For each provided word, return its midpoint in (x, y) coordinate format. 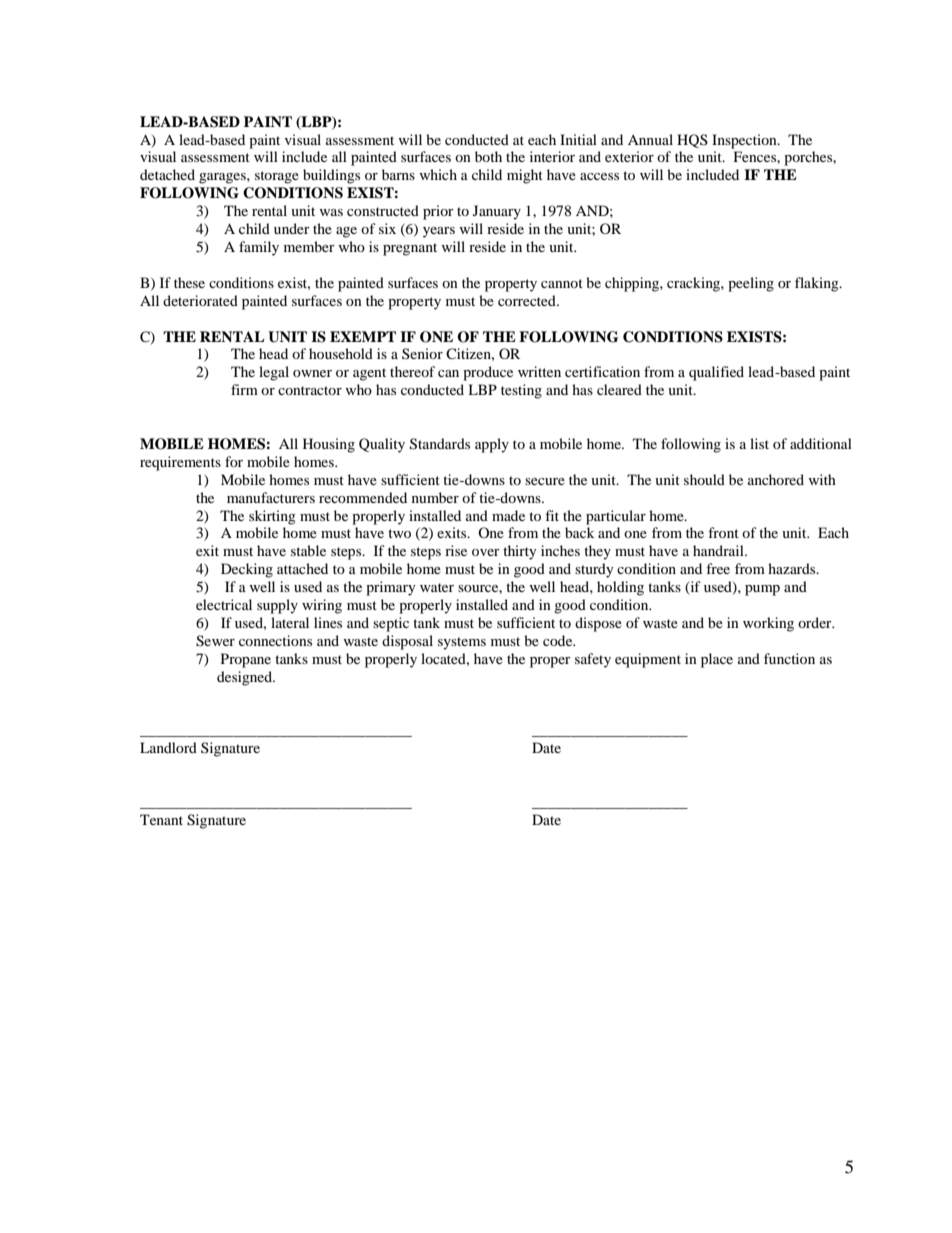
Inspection (745, 141)
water (437, 587)
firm (244, 389)
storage (277, 177)
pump (762, 590)
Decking (247, 570)
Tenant (161, 819)
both (488, 156)
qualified (716, 373)
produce (488, 373)
